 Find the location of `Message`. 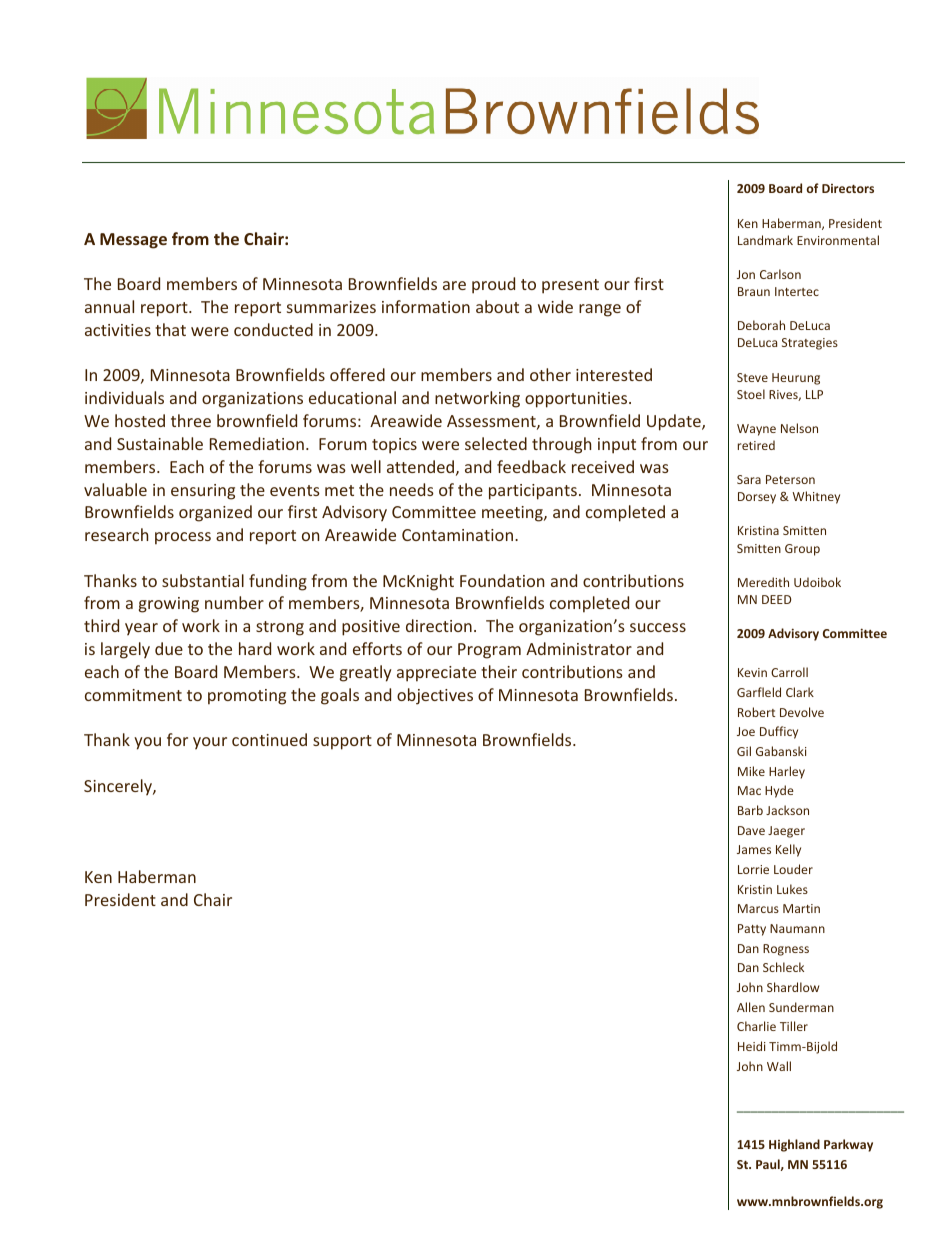

Message is located at coordinates (133, 241).
